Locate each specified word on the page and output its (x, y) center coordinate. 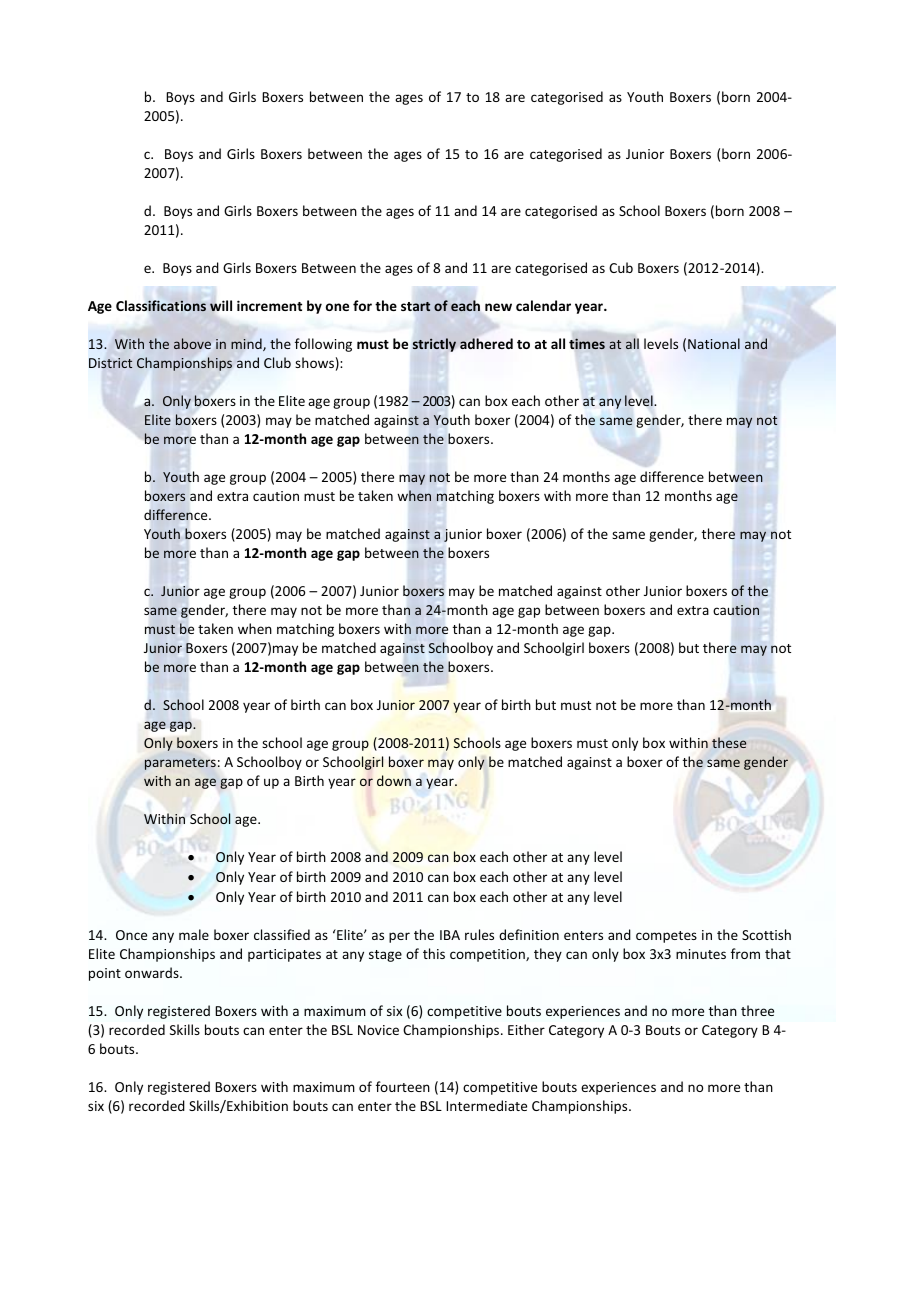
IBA (450, 935)
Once (131, 935)
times (587, 343)
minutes (701, 954)
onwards (153, 972)
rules (479, 934)
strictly (434, 345)
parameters (180, 764)
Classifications (161, 305)
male (194, 934)
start (415, 306)
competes (666, 937)
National (714, 343)
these (729, 742)
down (394, 780)
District (110, 363)
